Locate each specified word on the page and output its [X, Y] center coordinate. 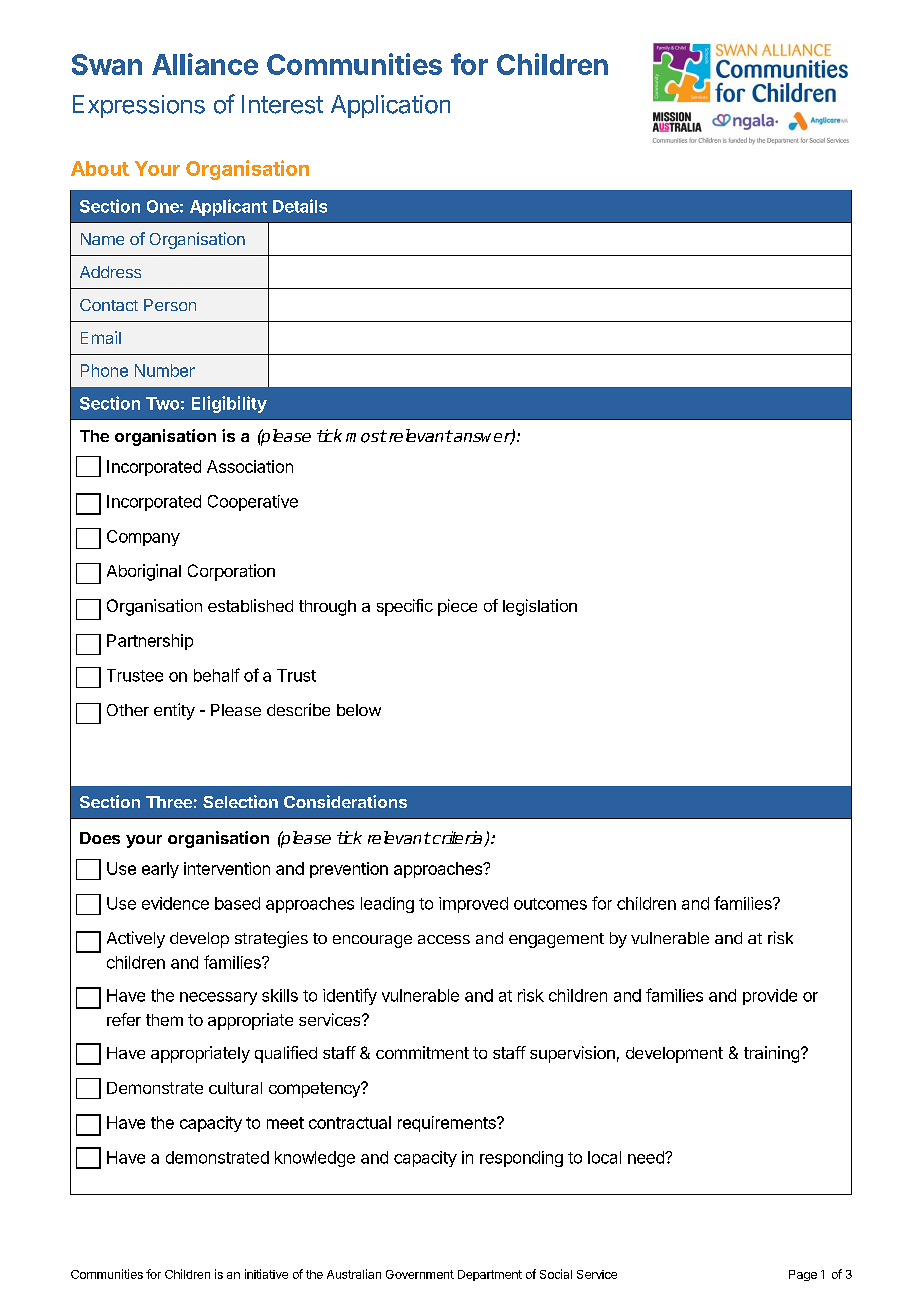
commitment [422, 1052]
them [164, 1020]
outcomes [550, 904]
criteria [457, 839]
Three [169, 802]
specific [405, 607]
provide [770, 997]
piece [457, 607]
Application [390, 106]
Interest [282, 104]
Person [170, 305]
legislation [540, 607]
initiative [266, 1274]
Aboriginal [144, 572]
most [366, 436]
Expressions [139, 106]
